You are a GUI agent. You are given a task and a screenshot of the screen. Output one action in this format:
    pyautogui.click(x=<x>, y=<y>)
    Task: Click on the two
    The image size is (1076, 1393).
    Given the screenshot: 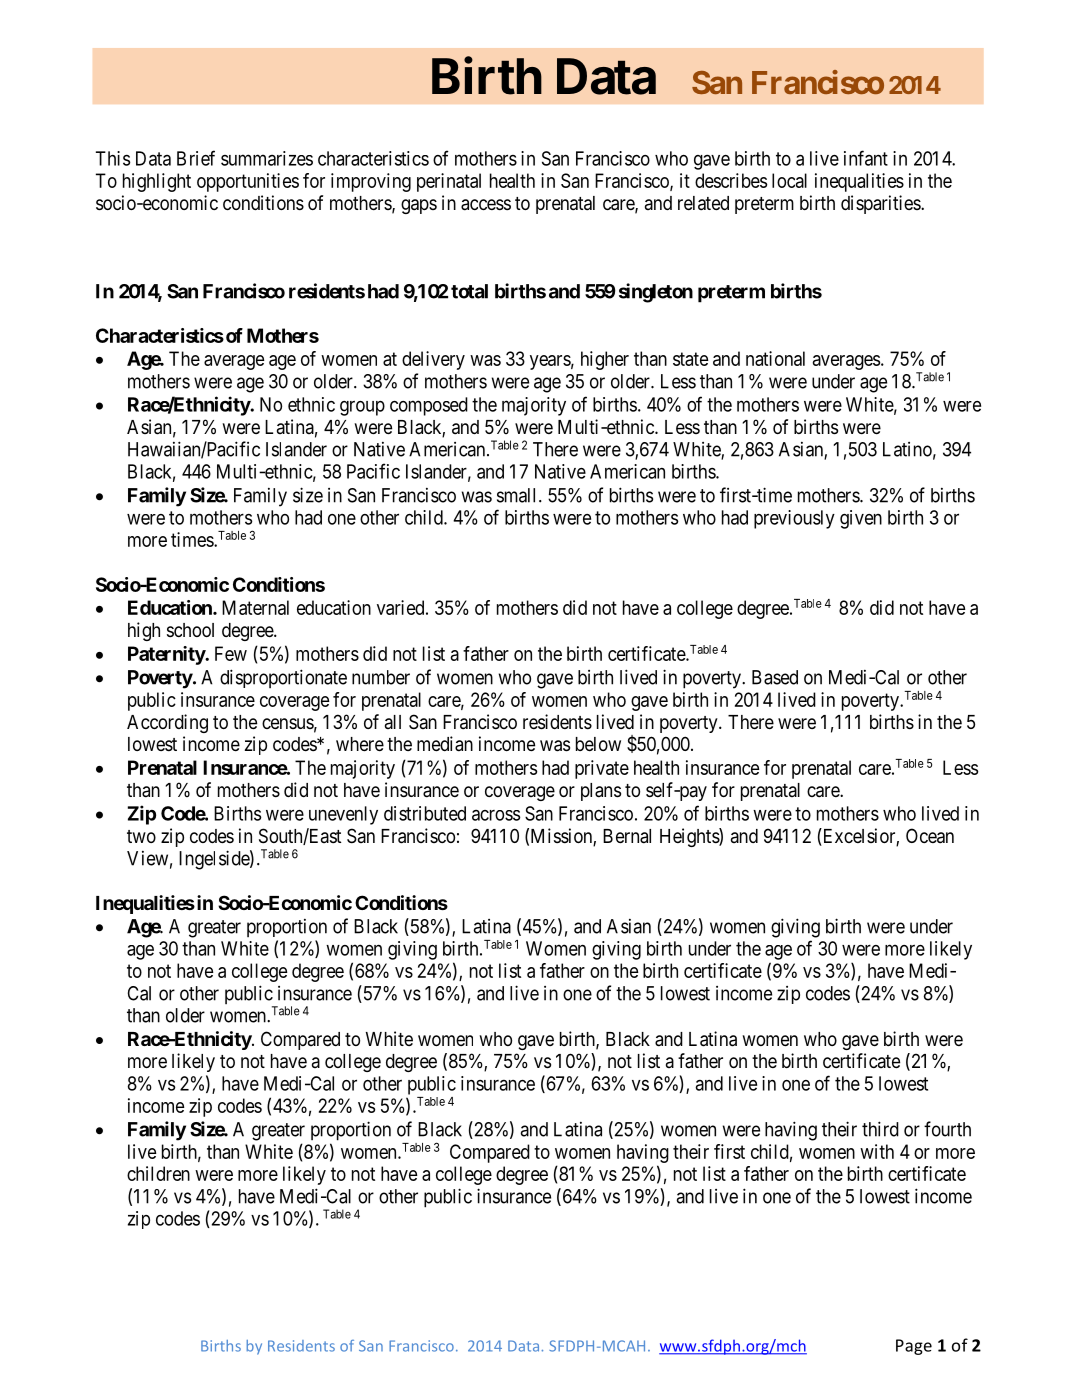 What is the action you would take?
    pyautogui.click(x=141, y=836)
